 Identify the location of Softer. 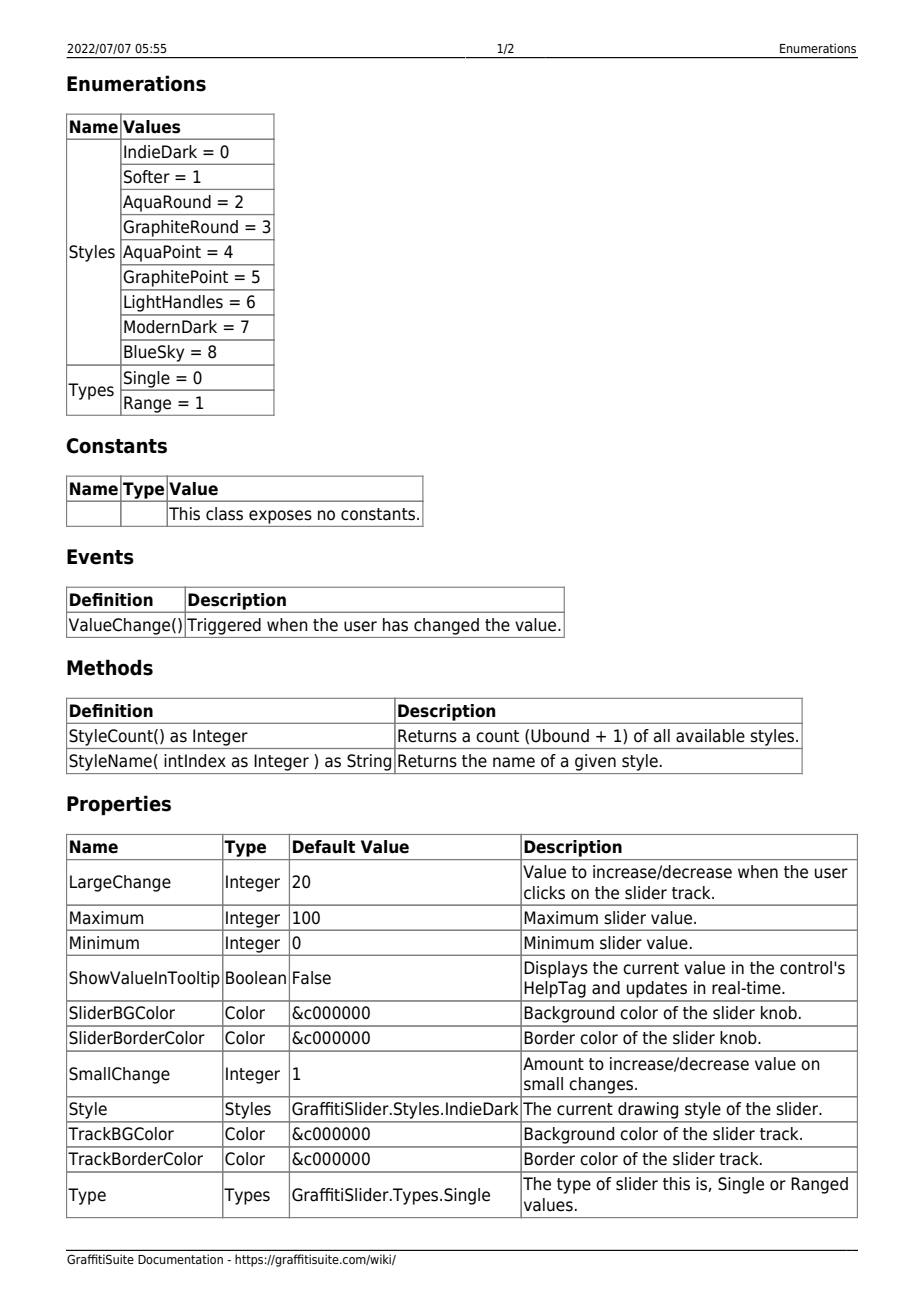
(147, 177).
